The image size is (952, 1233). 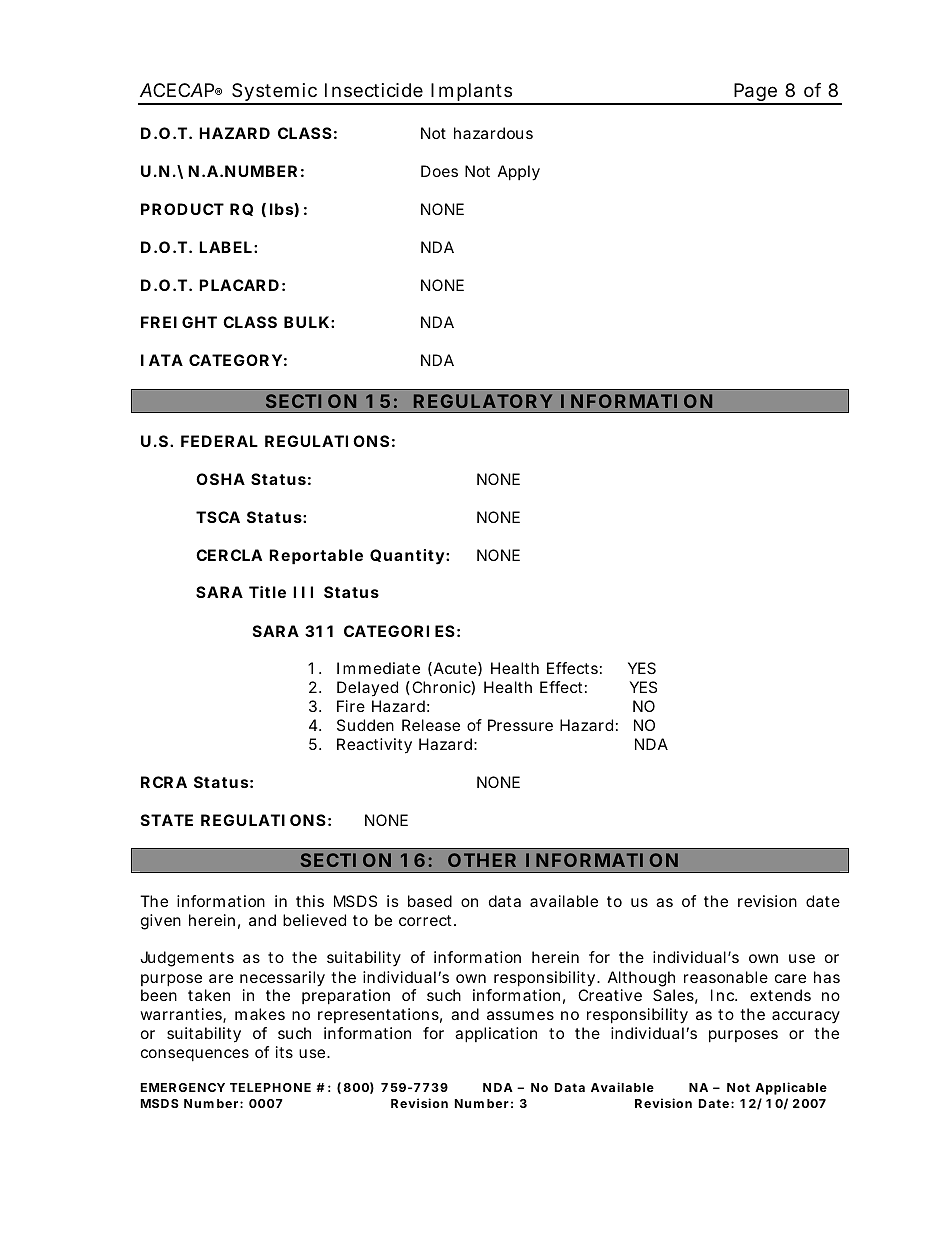 What do you see at coordinates (791, 1088) in the screenshot?
I see `Applicable` at bounding box center [791, 1088].
